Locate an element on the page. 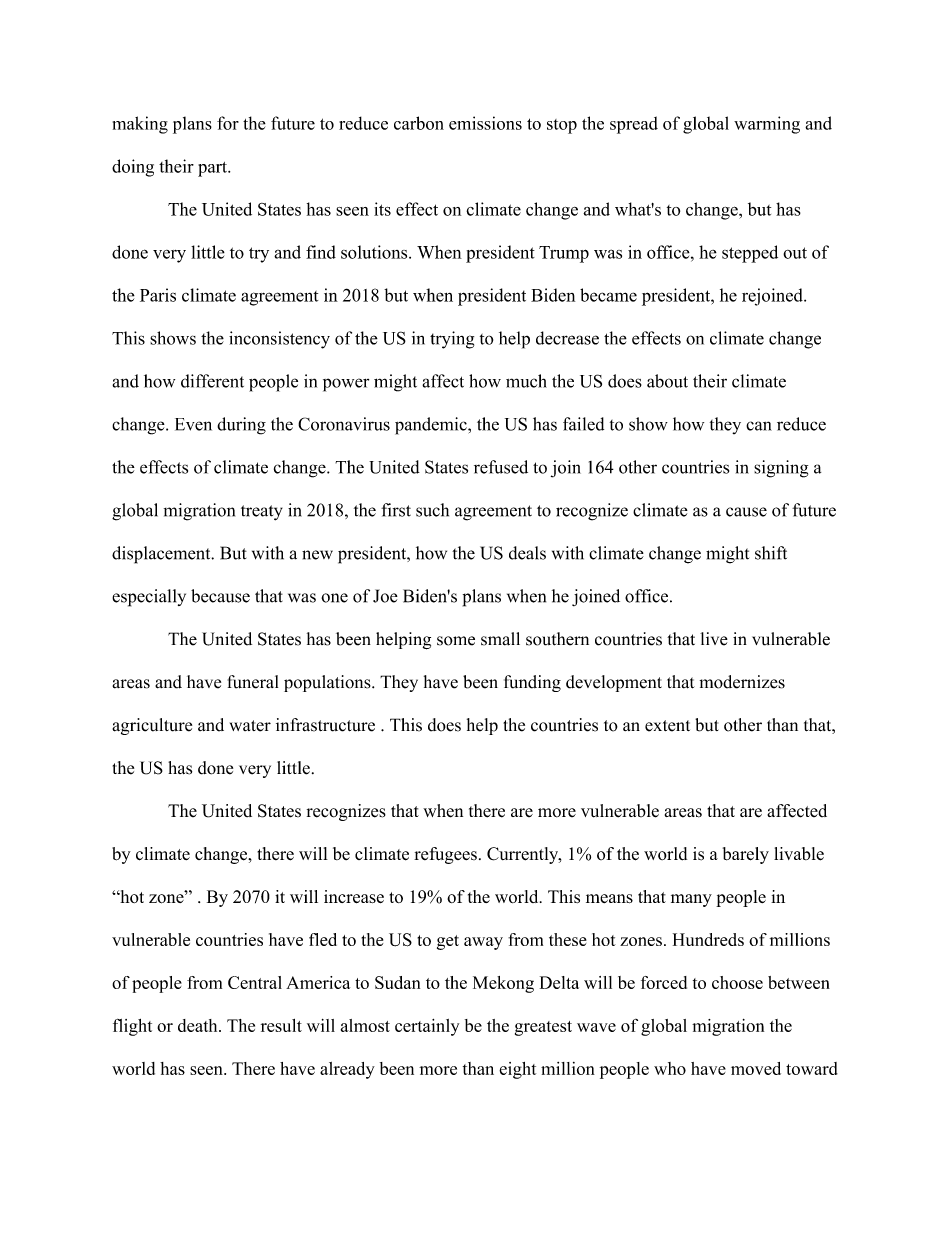 This image has width=952, height=1233. death is located at coordinates (199, 1025).
